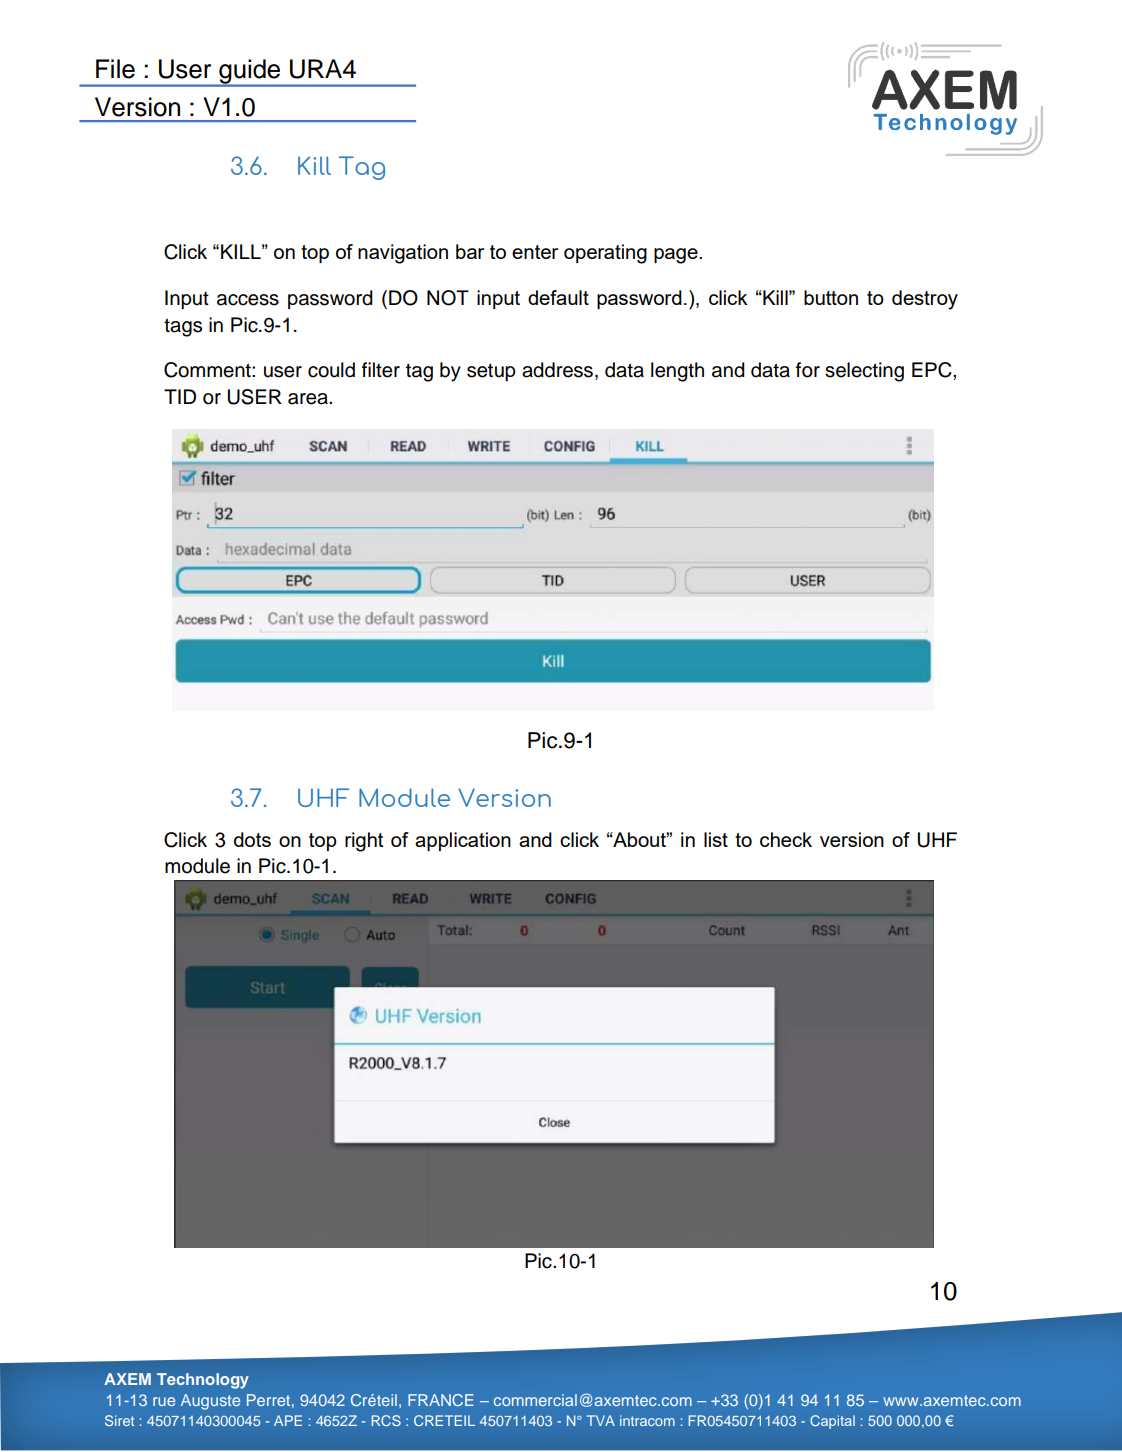 The width and height of the screenshot is (1122, 1452). What do you see at coordinates (463, 841) in the screenshot?
I see `application` at bounding box center [463, 841].
